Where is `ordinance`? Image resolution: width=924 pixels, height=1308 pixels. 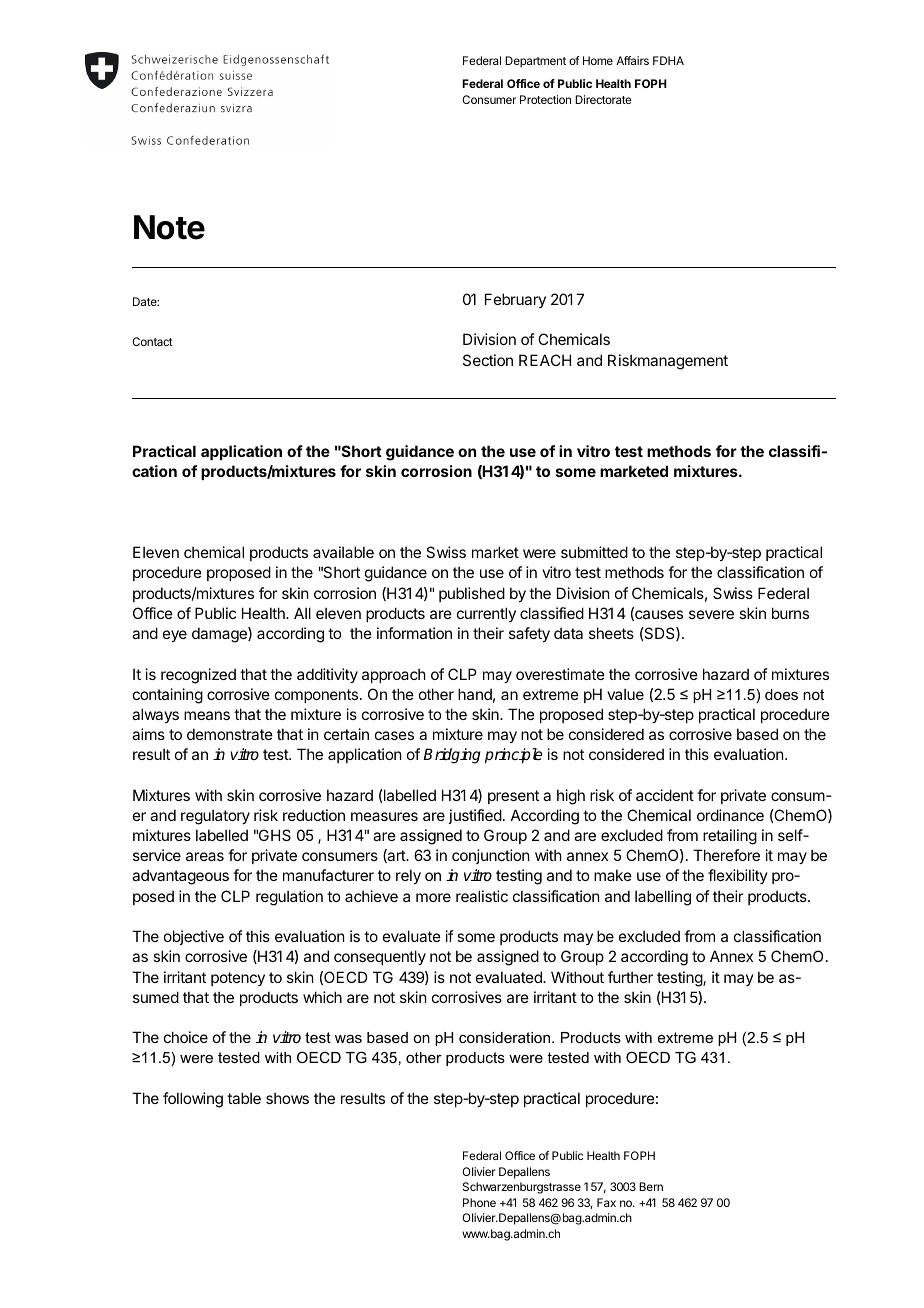
ordinance is located at coordinates (730, 815).
